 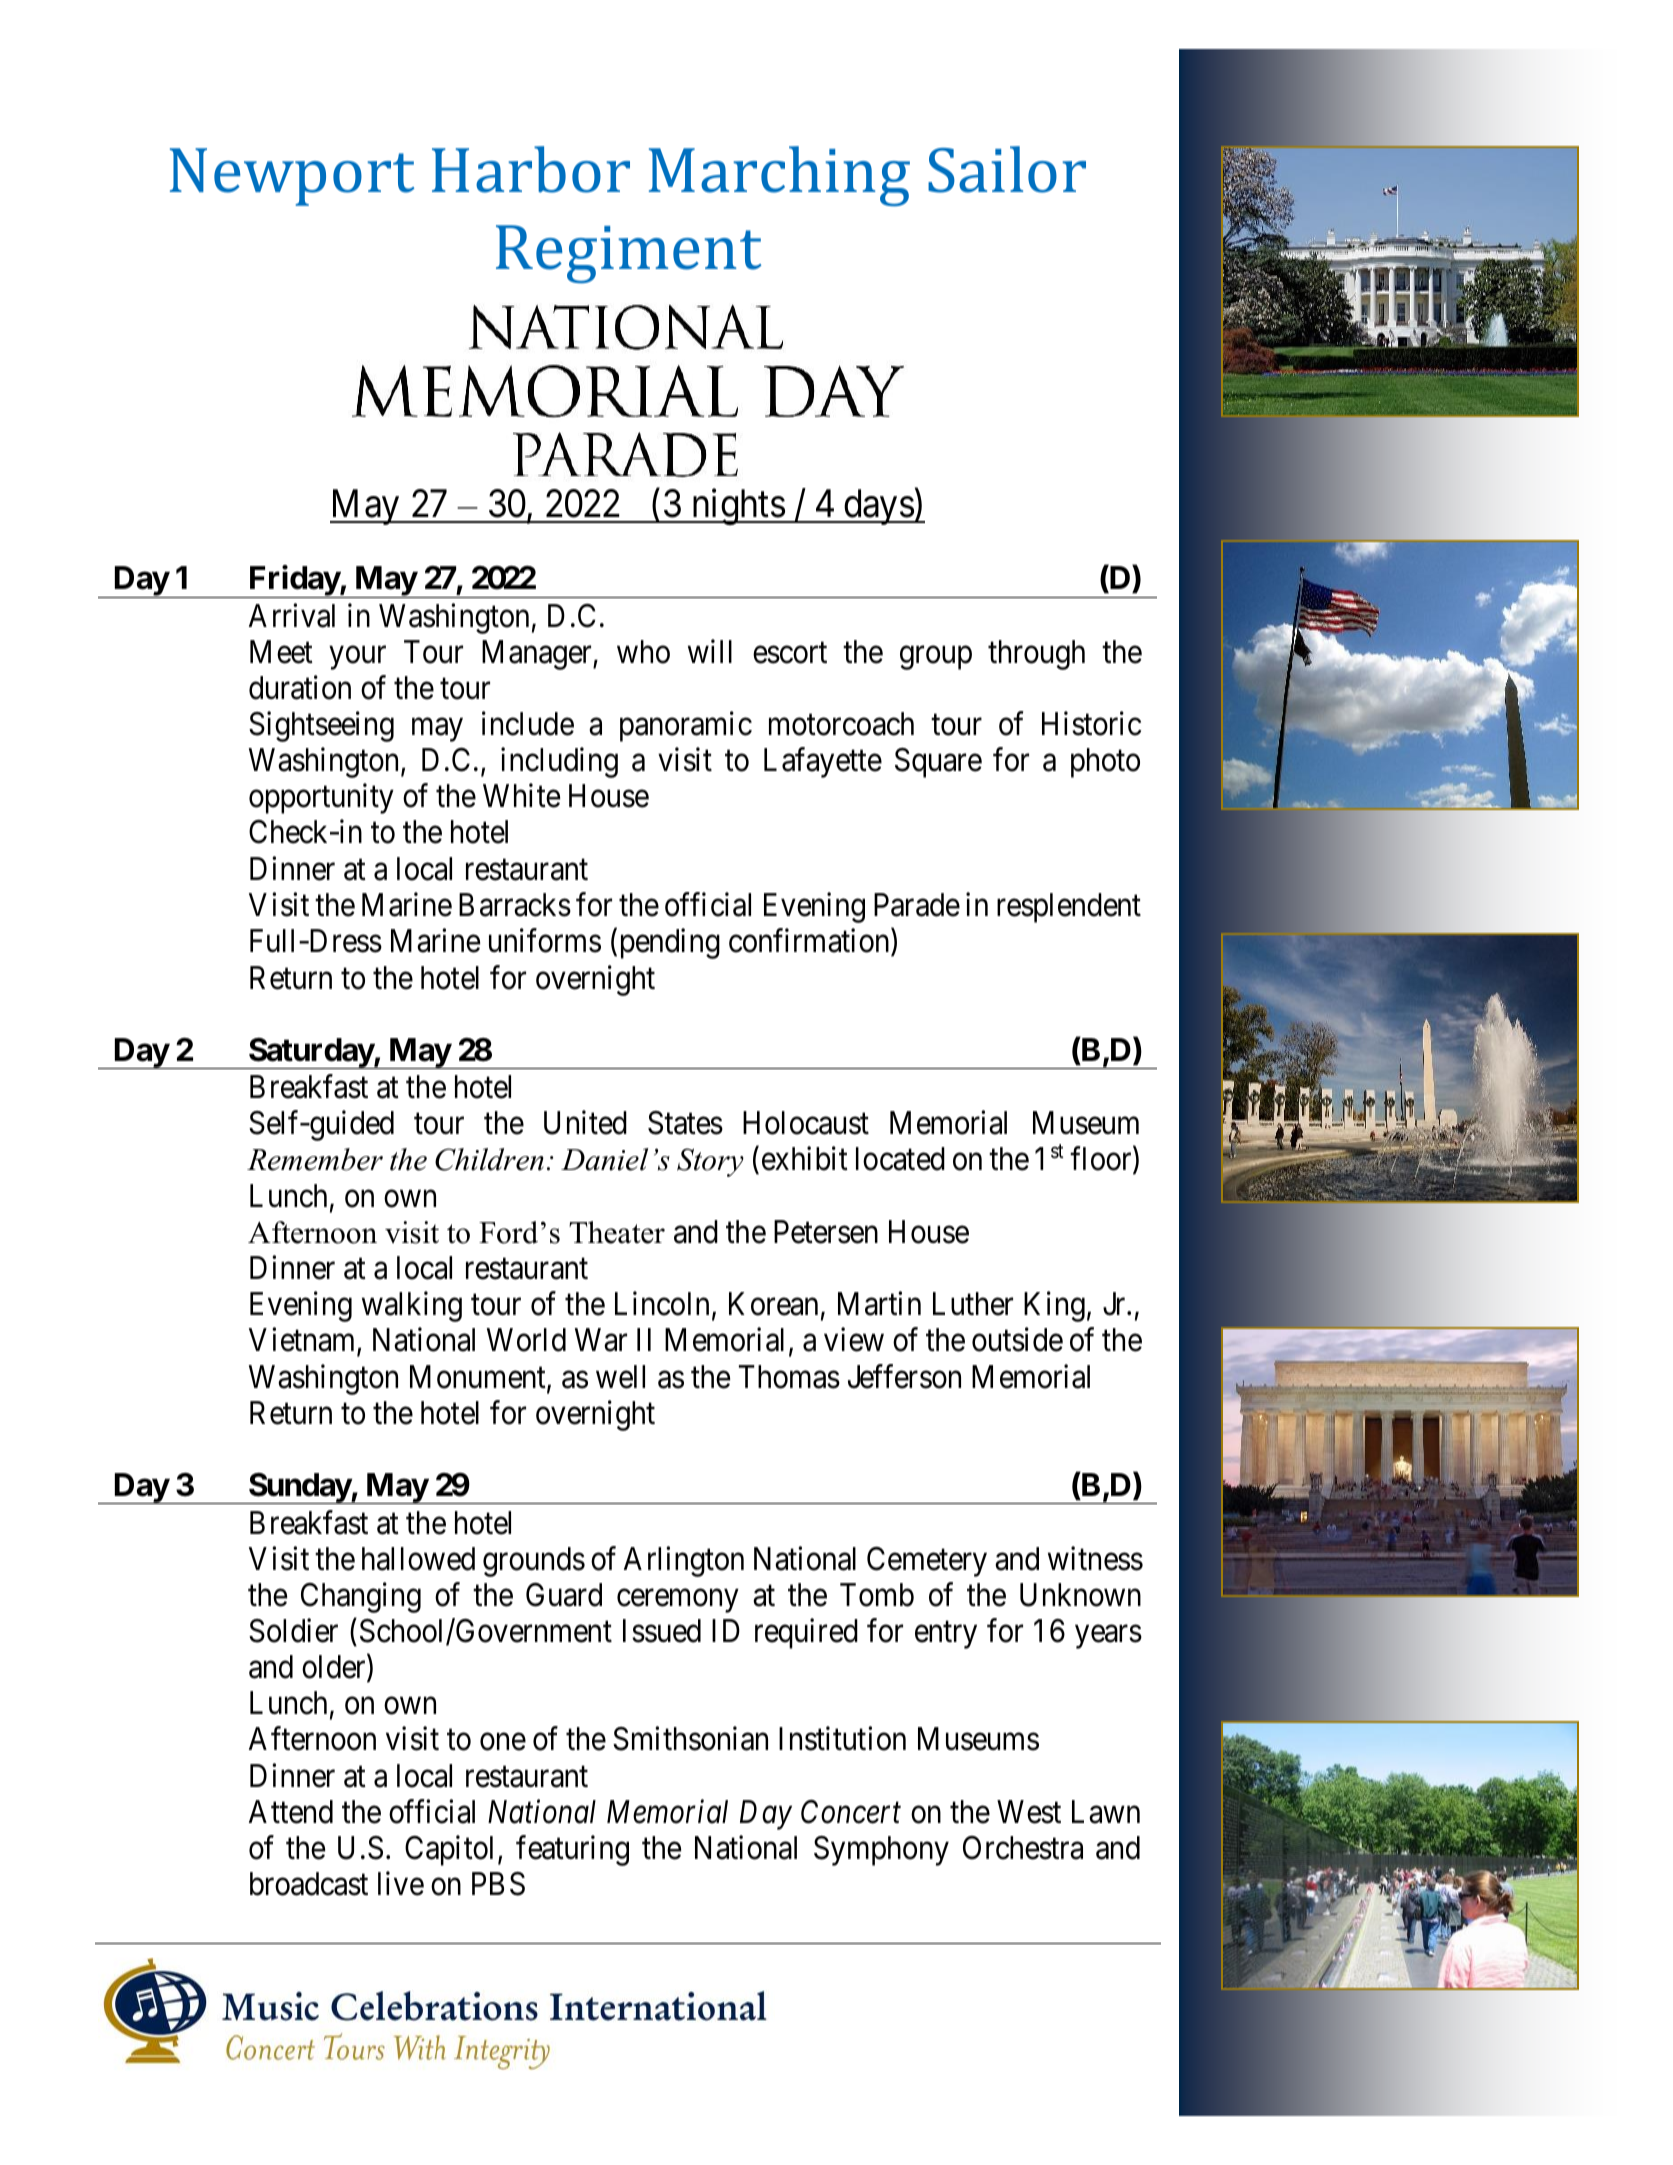 What do you see at coordinates (670, 944) in the image?
I see `pending` at bounding box center [670, 944].
